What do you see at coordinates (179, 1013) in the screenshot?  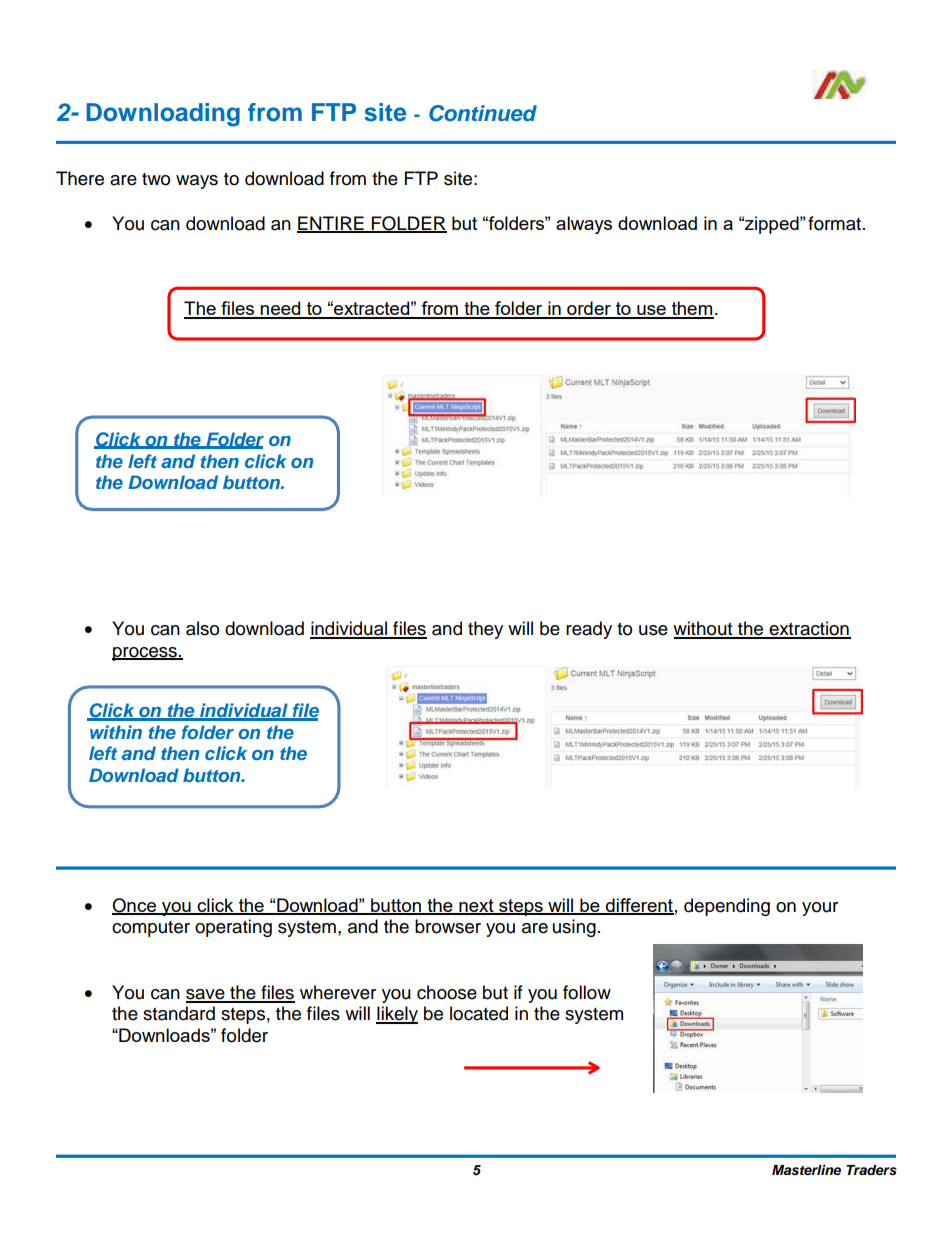 I see `standard` at bounding box center [179, 1013].
